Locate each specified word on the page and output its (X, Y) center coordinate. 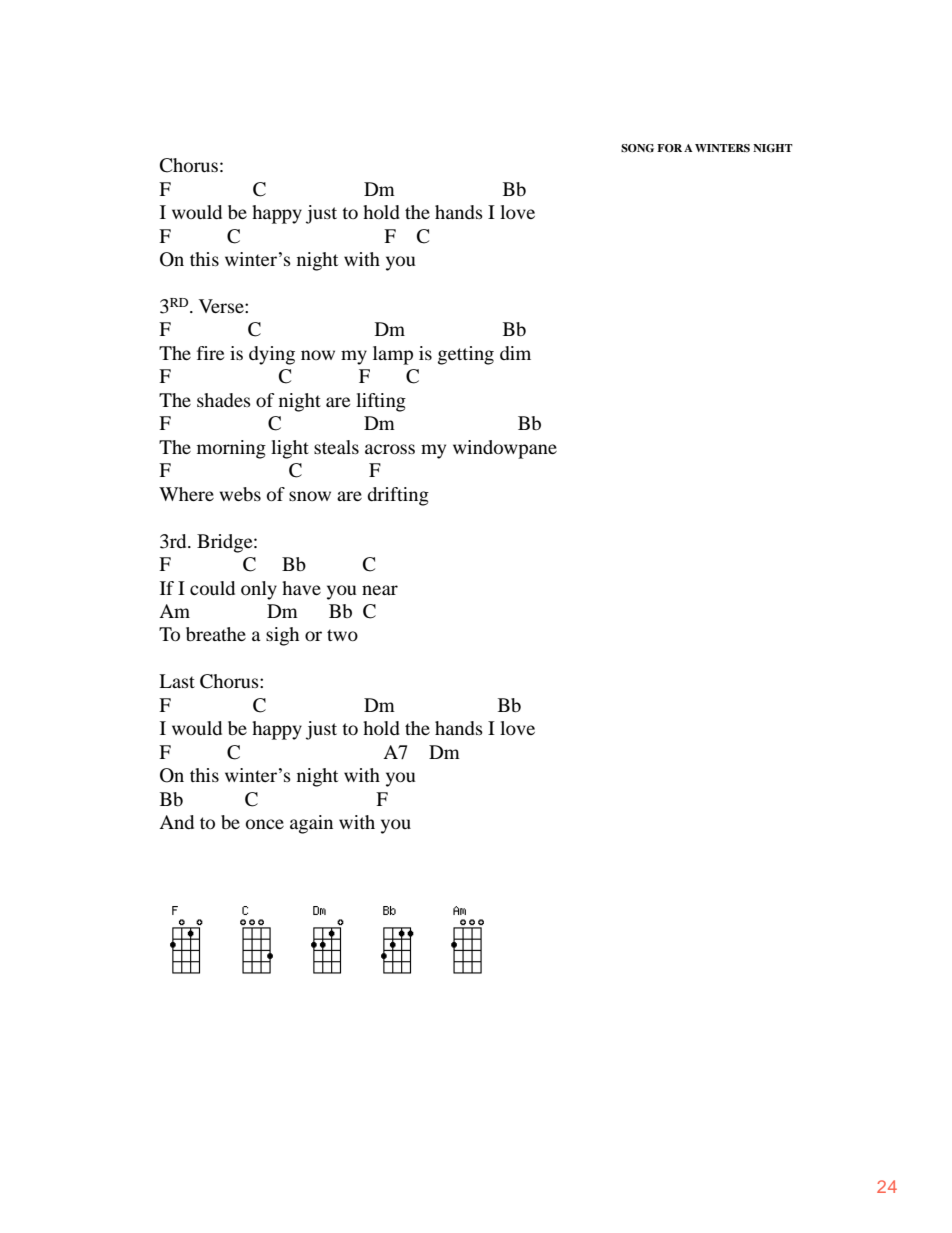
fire (210, 353)
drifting (398, 496)
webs (240, 494)
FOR (669, 148)
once (265, 824)
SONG (637, 148)
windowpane (505, 449)
